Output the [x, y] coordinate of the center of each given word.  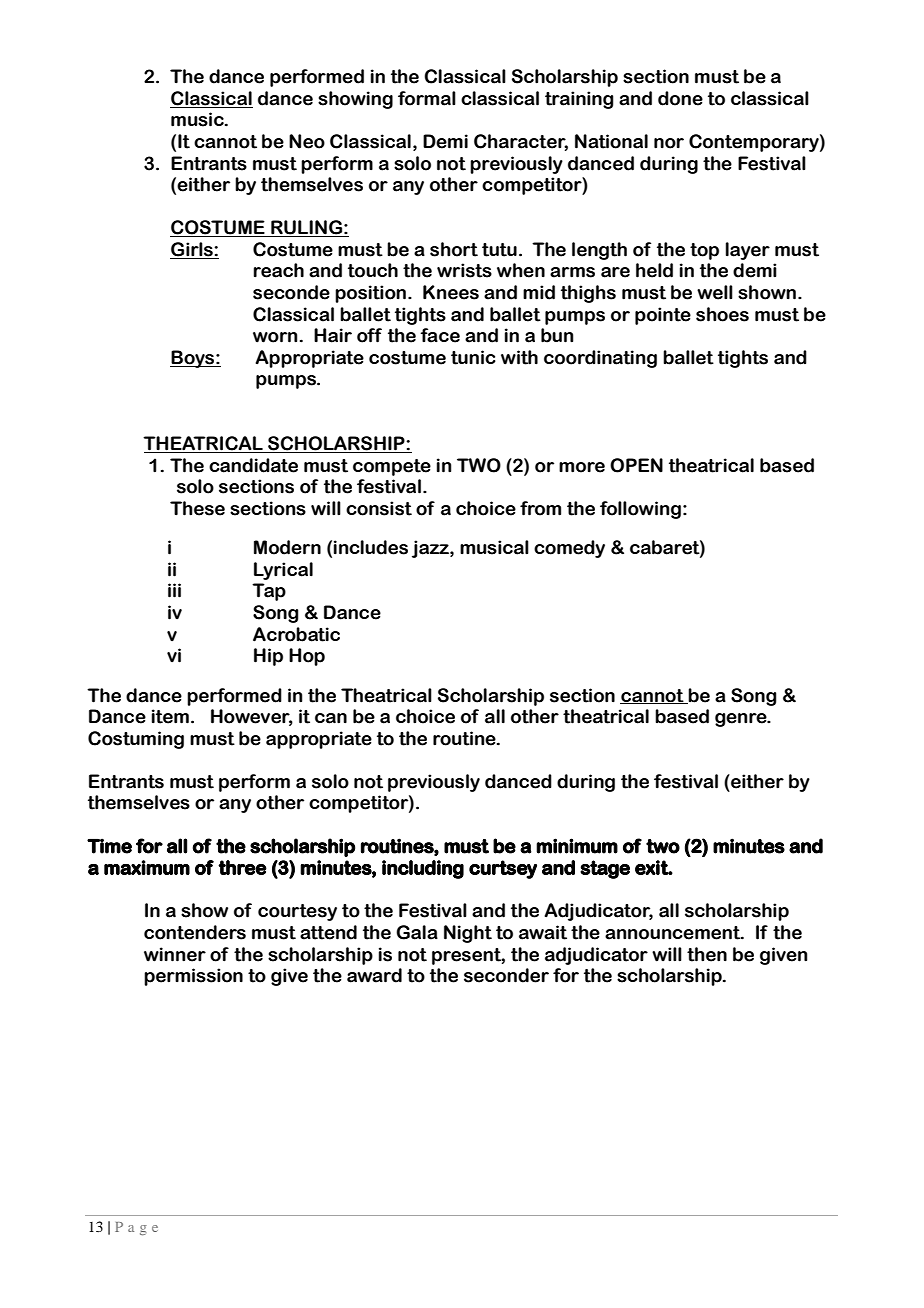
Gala [417, 932]
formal [427, 98]
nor [669, 143]
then [707, 954]
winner [175, 954]
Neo [307, 141]
